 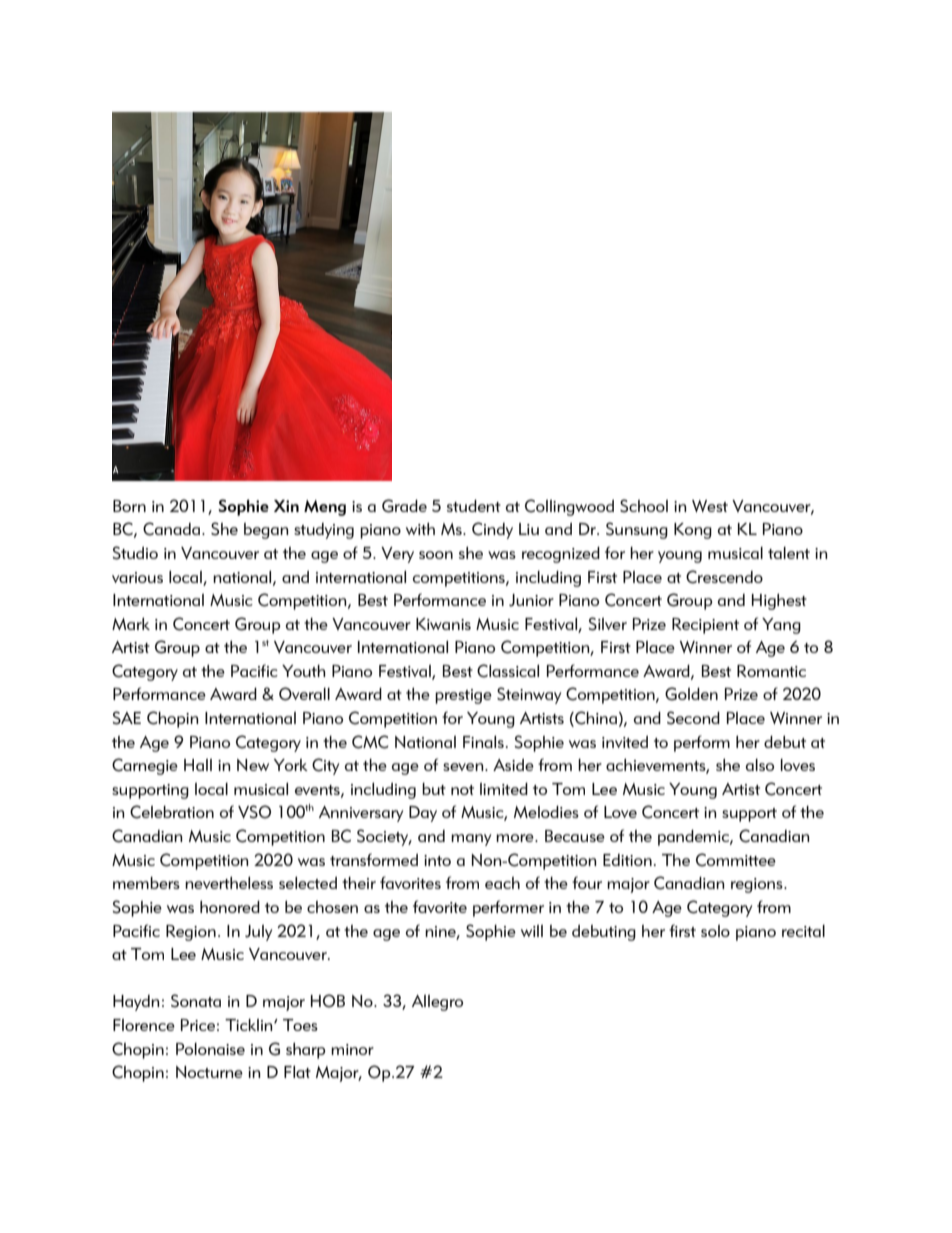 What do you see at coordinates (352, 1049) in the screenshot?
I see `minor` at bounding box center [352, 1049].
